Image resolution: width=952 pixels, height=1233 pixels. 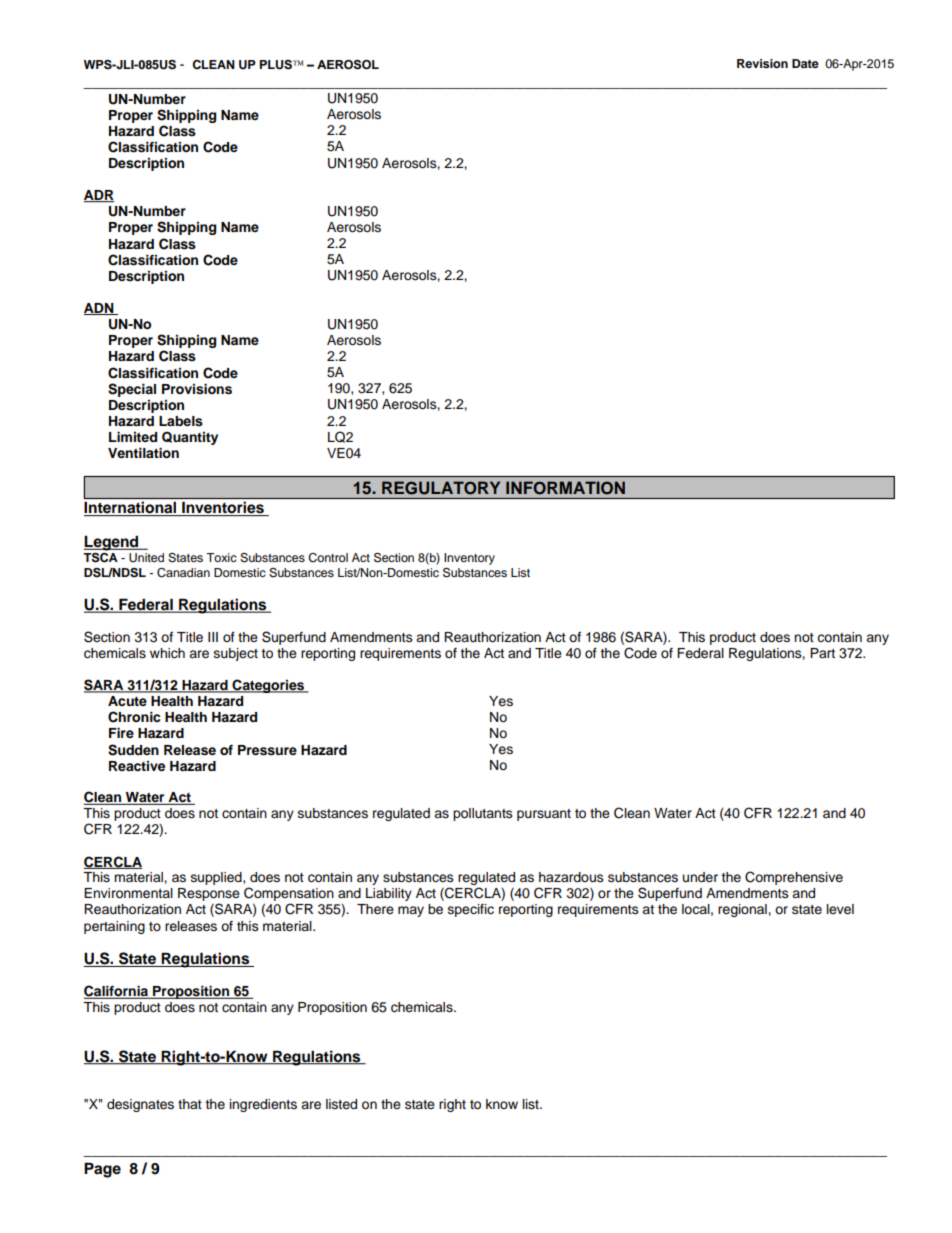 What do you see at coordinates (213, 637) in the page?
I see `III` at bounding box center [213, 637].
